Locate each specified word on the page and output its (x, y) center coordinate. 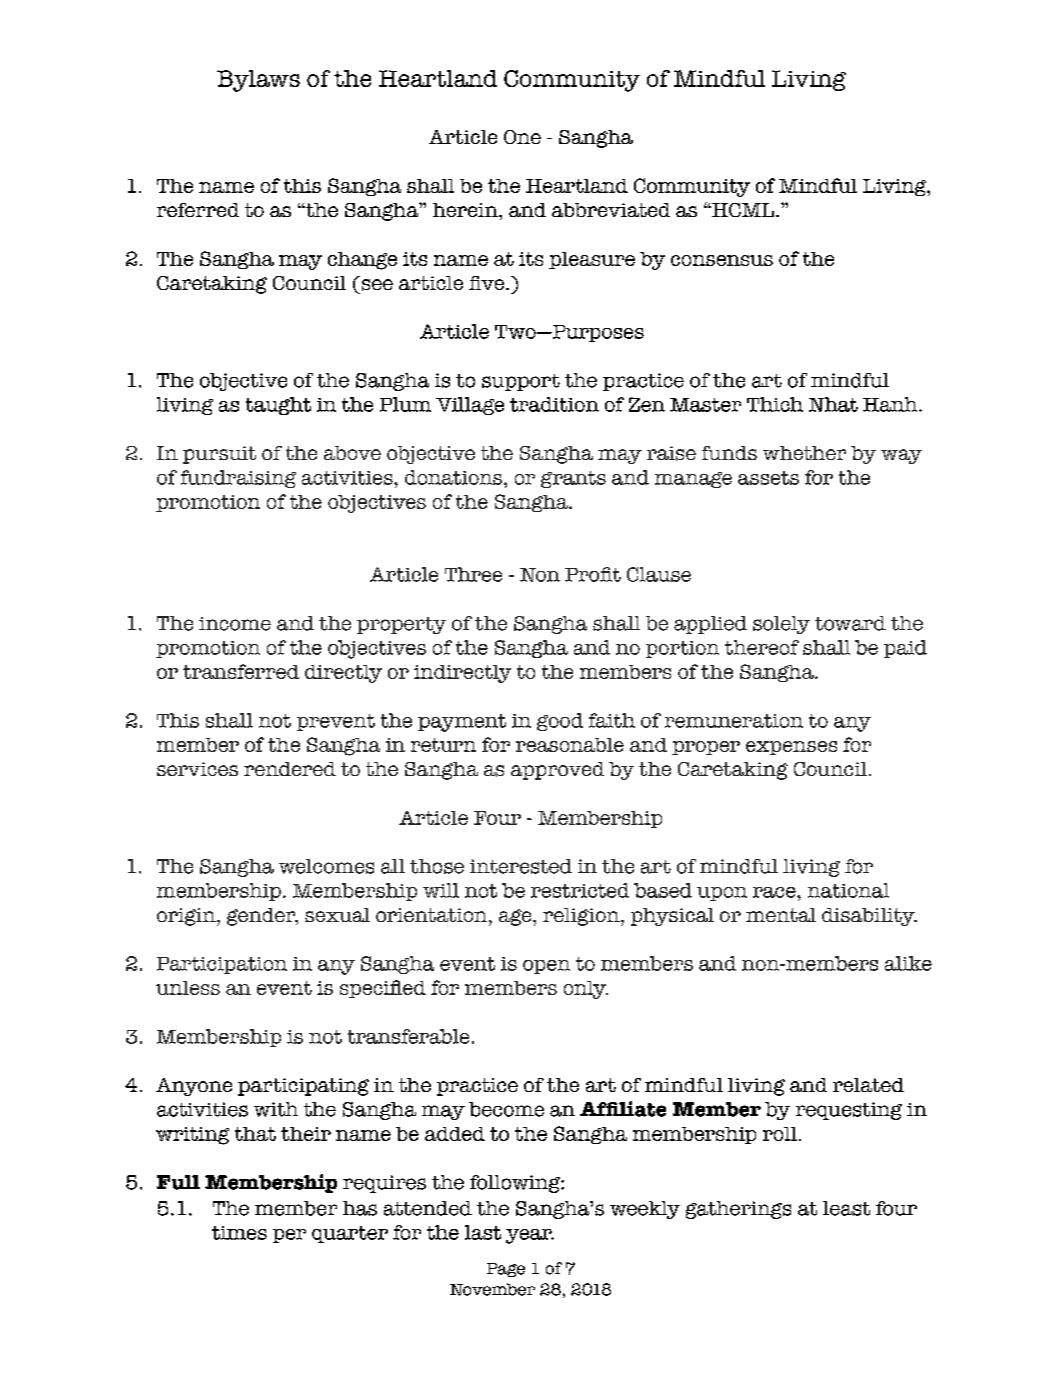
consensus (722, 260)
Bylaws (258, 81)
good (560, 722)
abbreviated (611, 210)
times (239, 1233)
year (530, 1236)
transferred (241, 671)
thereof (762, 647)
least (846, 1208)
